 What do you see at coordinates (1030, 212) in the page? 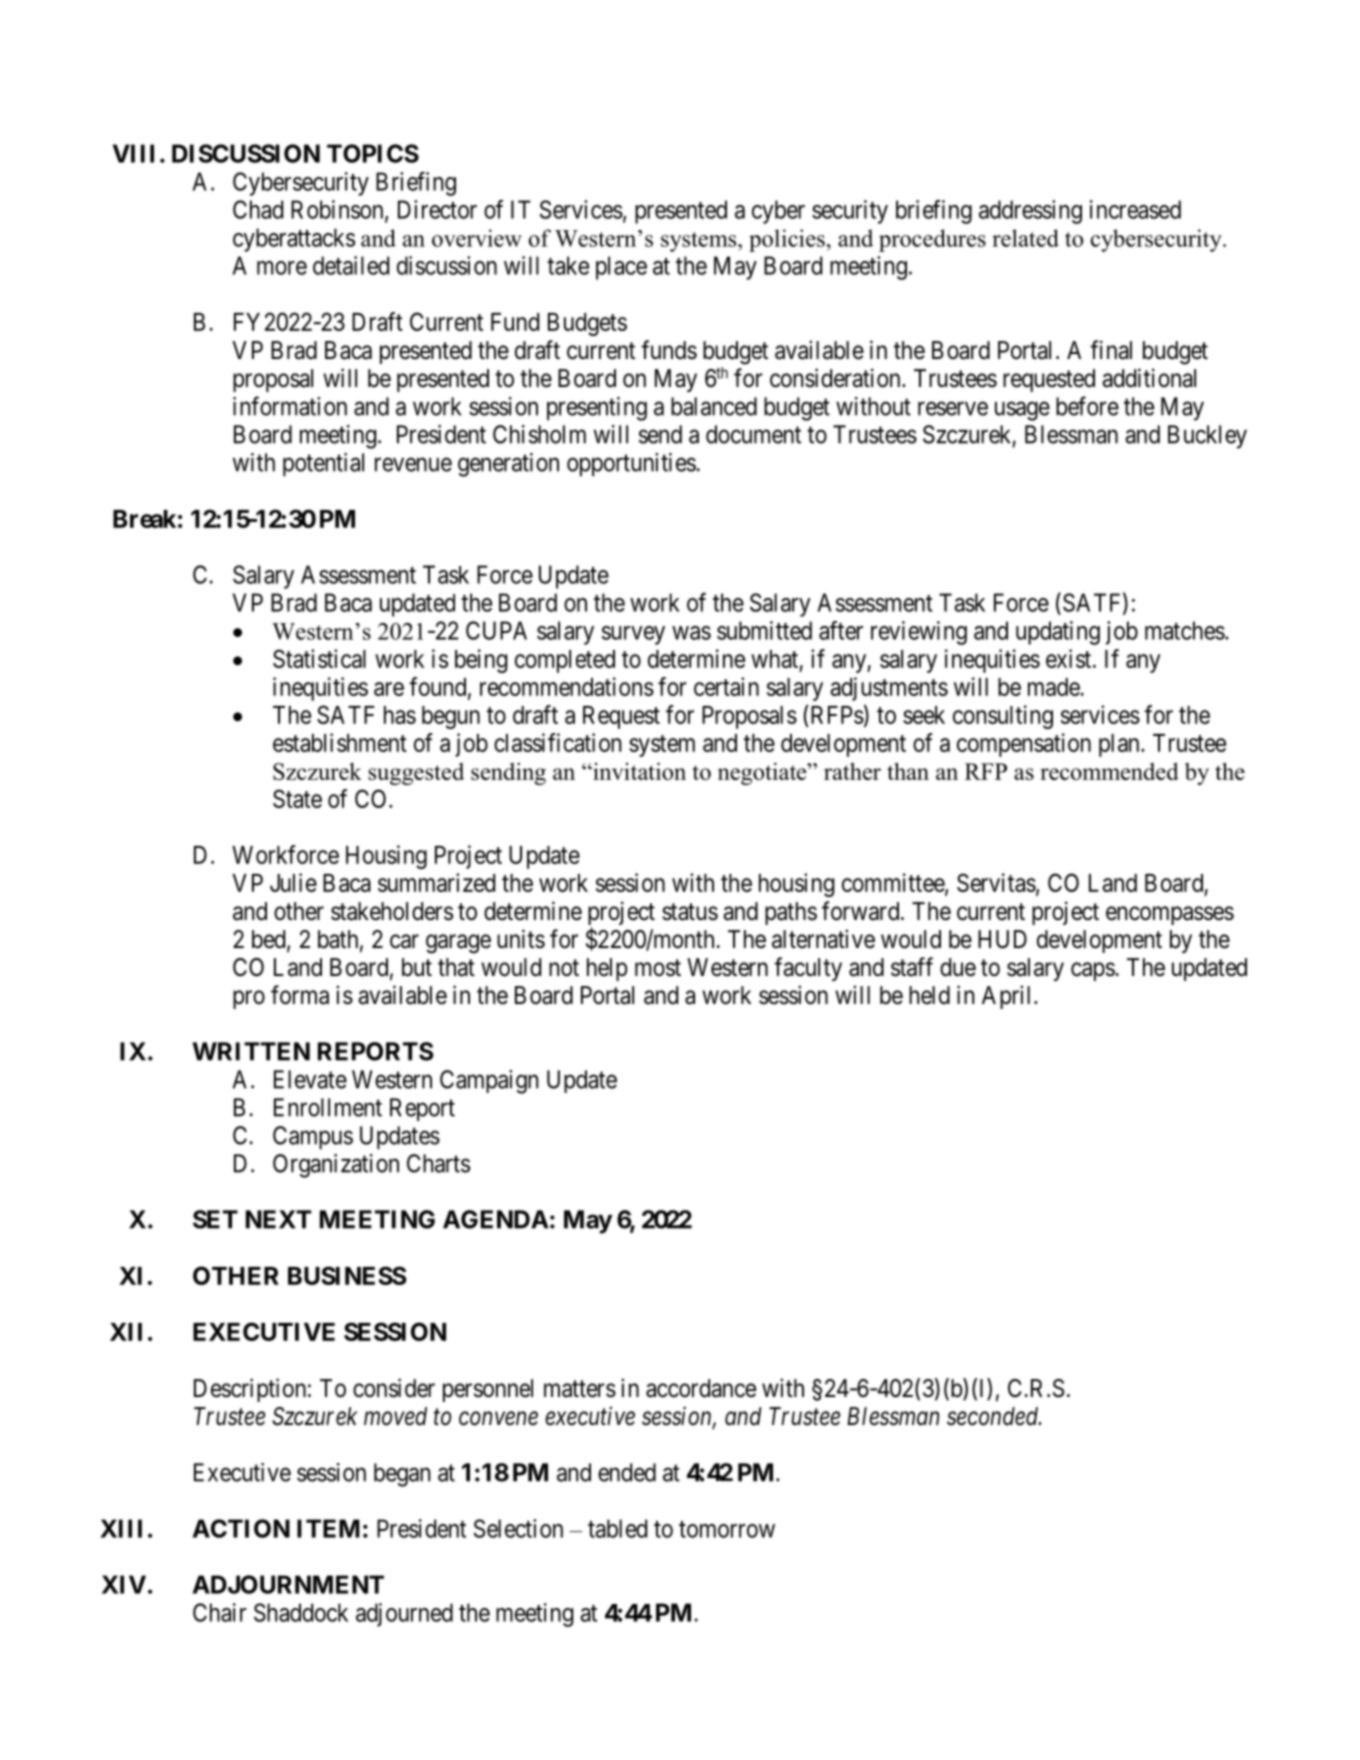
I see `addressing` at bounding box center [1030, 212].
